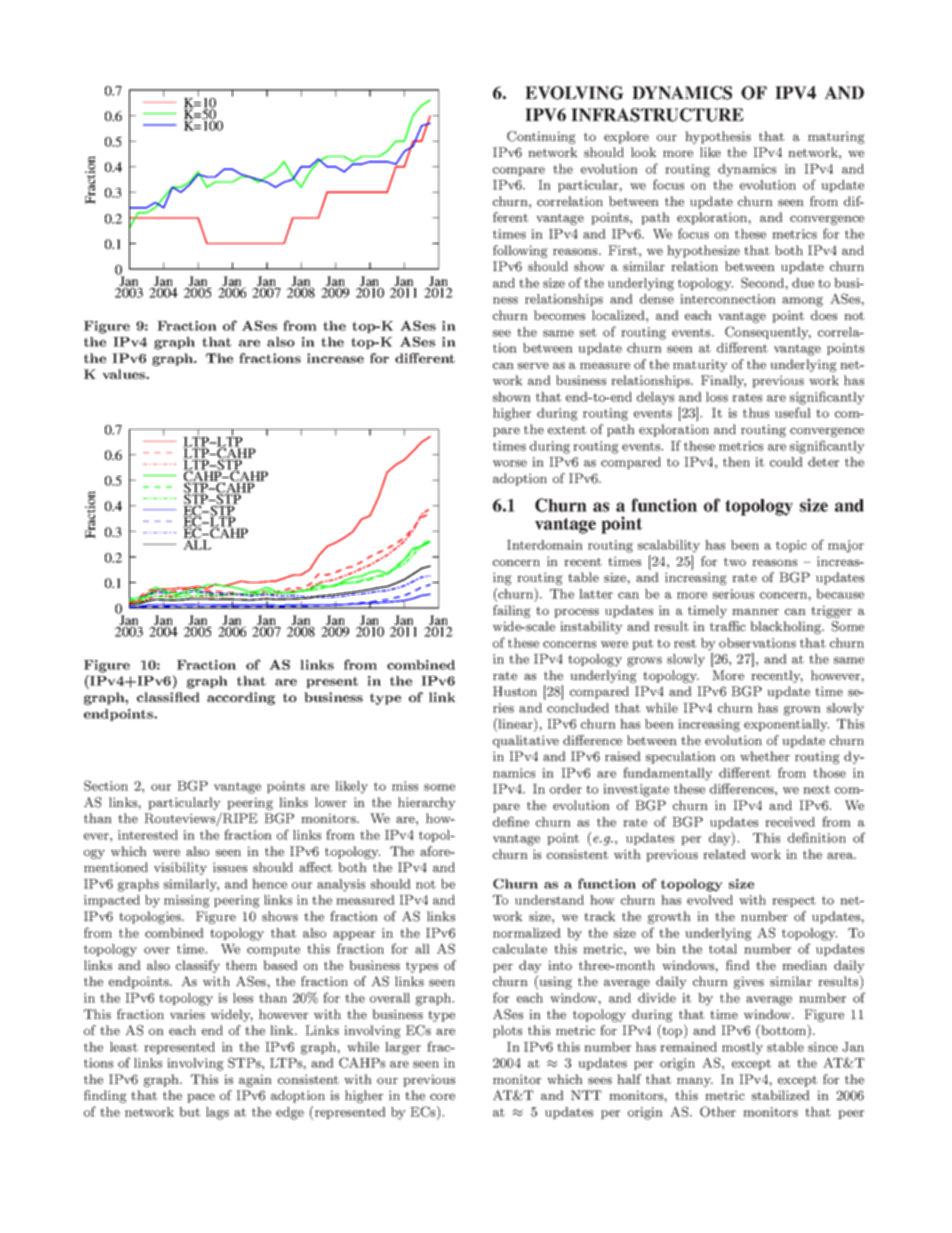  What do you see at coordinates (781, 1095) in the document?
I see `stabilized` at bounding box center [781, 1095].
